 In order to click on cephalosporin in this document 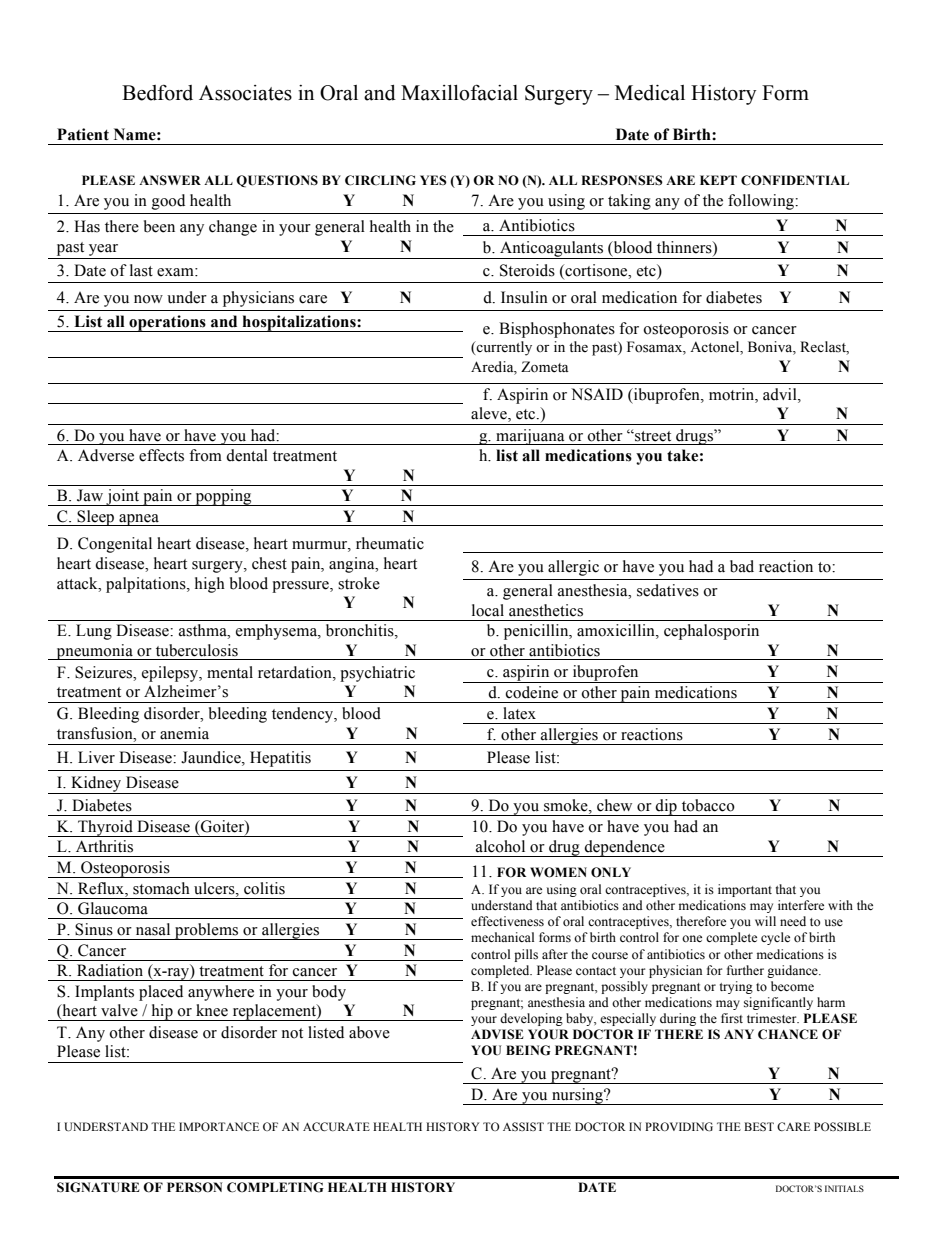, I will do `click(711, 632)`.
